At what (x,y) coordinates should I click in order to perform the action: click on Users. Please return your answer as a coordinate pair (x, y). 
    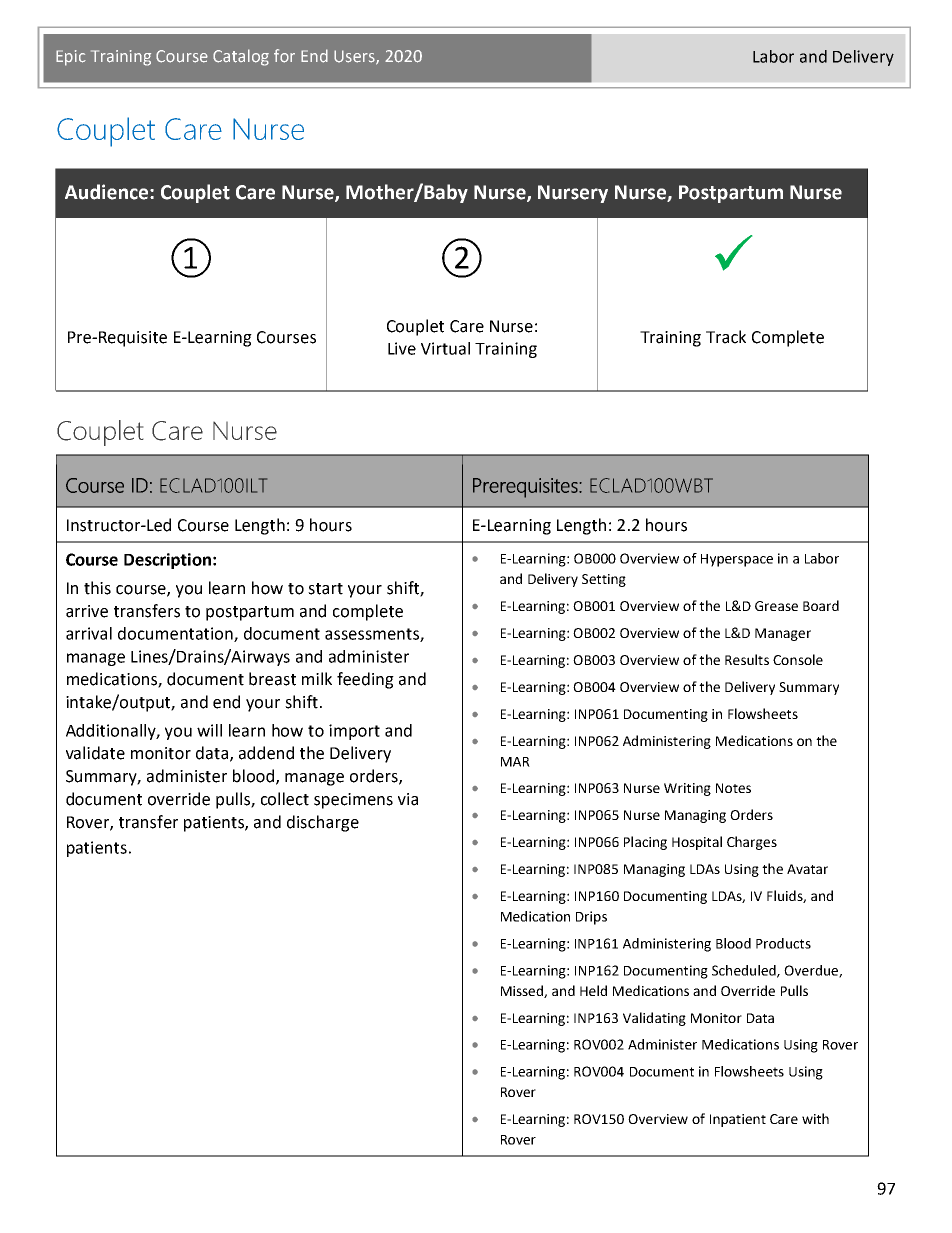
    Looking at the image, I should click on (355, 57).
